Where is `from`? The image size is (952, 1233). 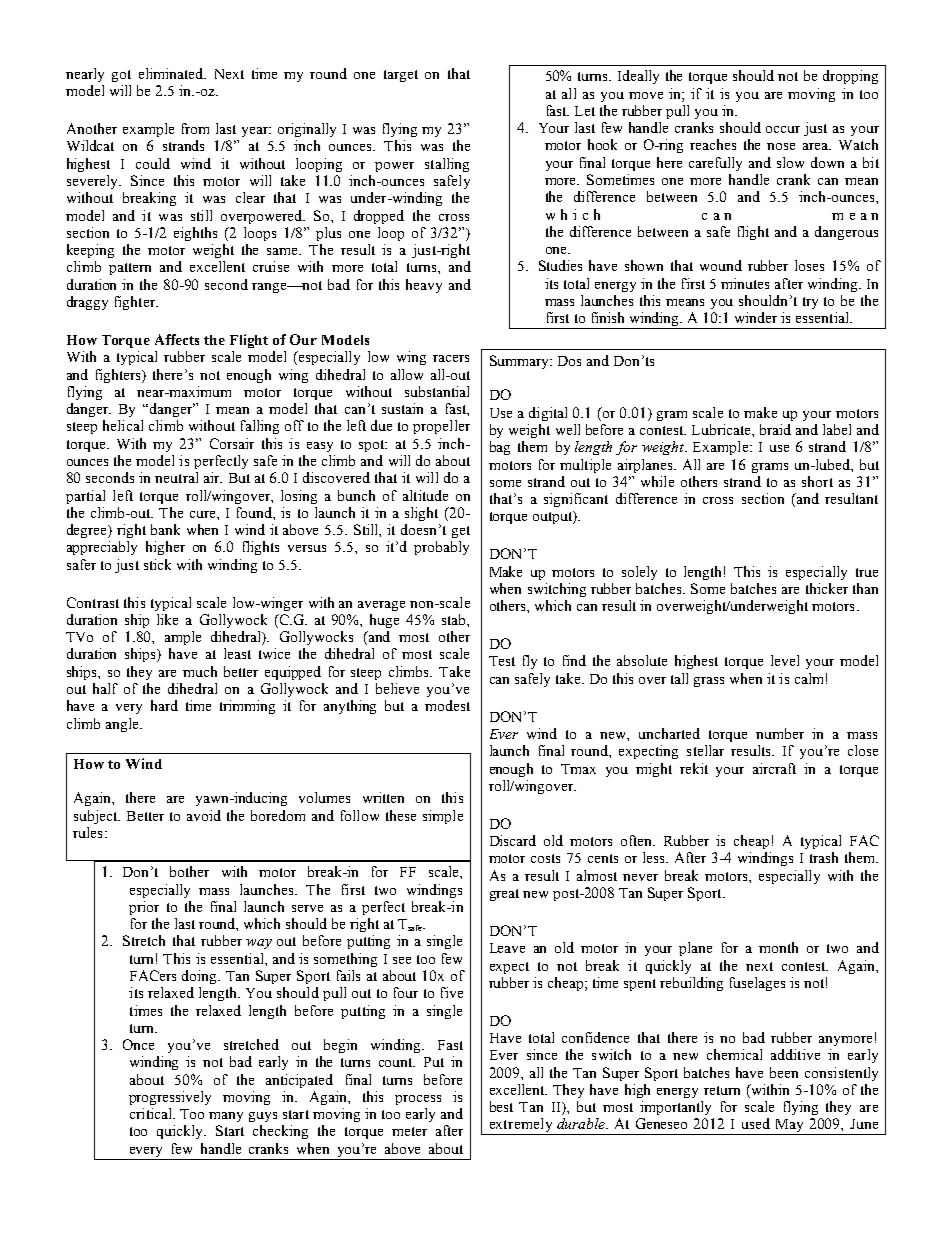 from is located at coordinates (195, 128).
